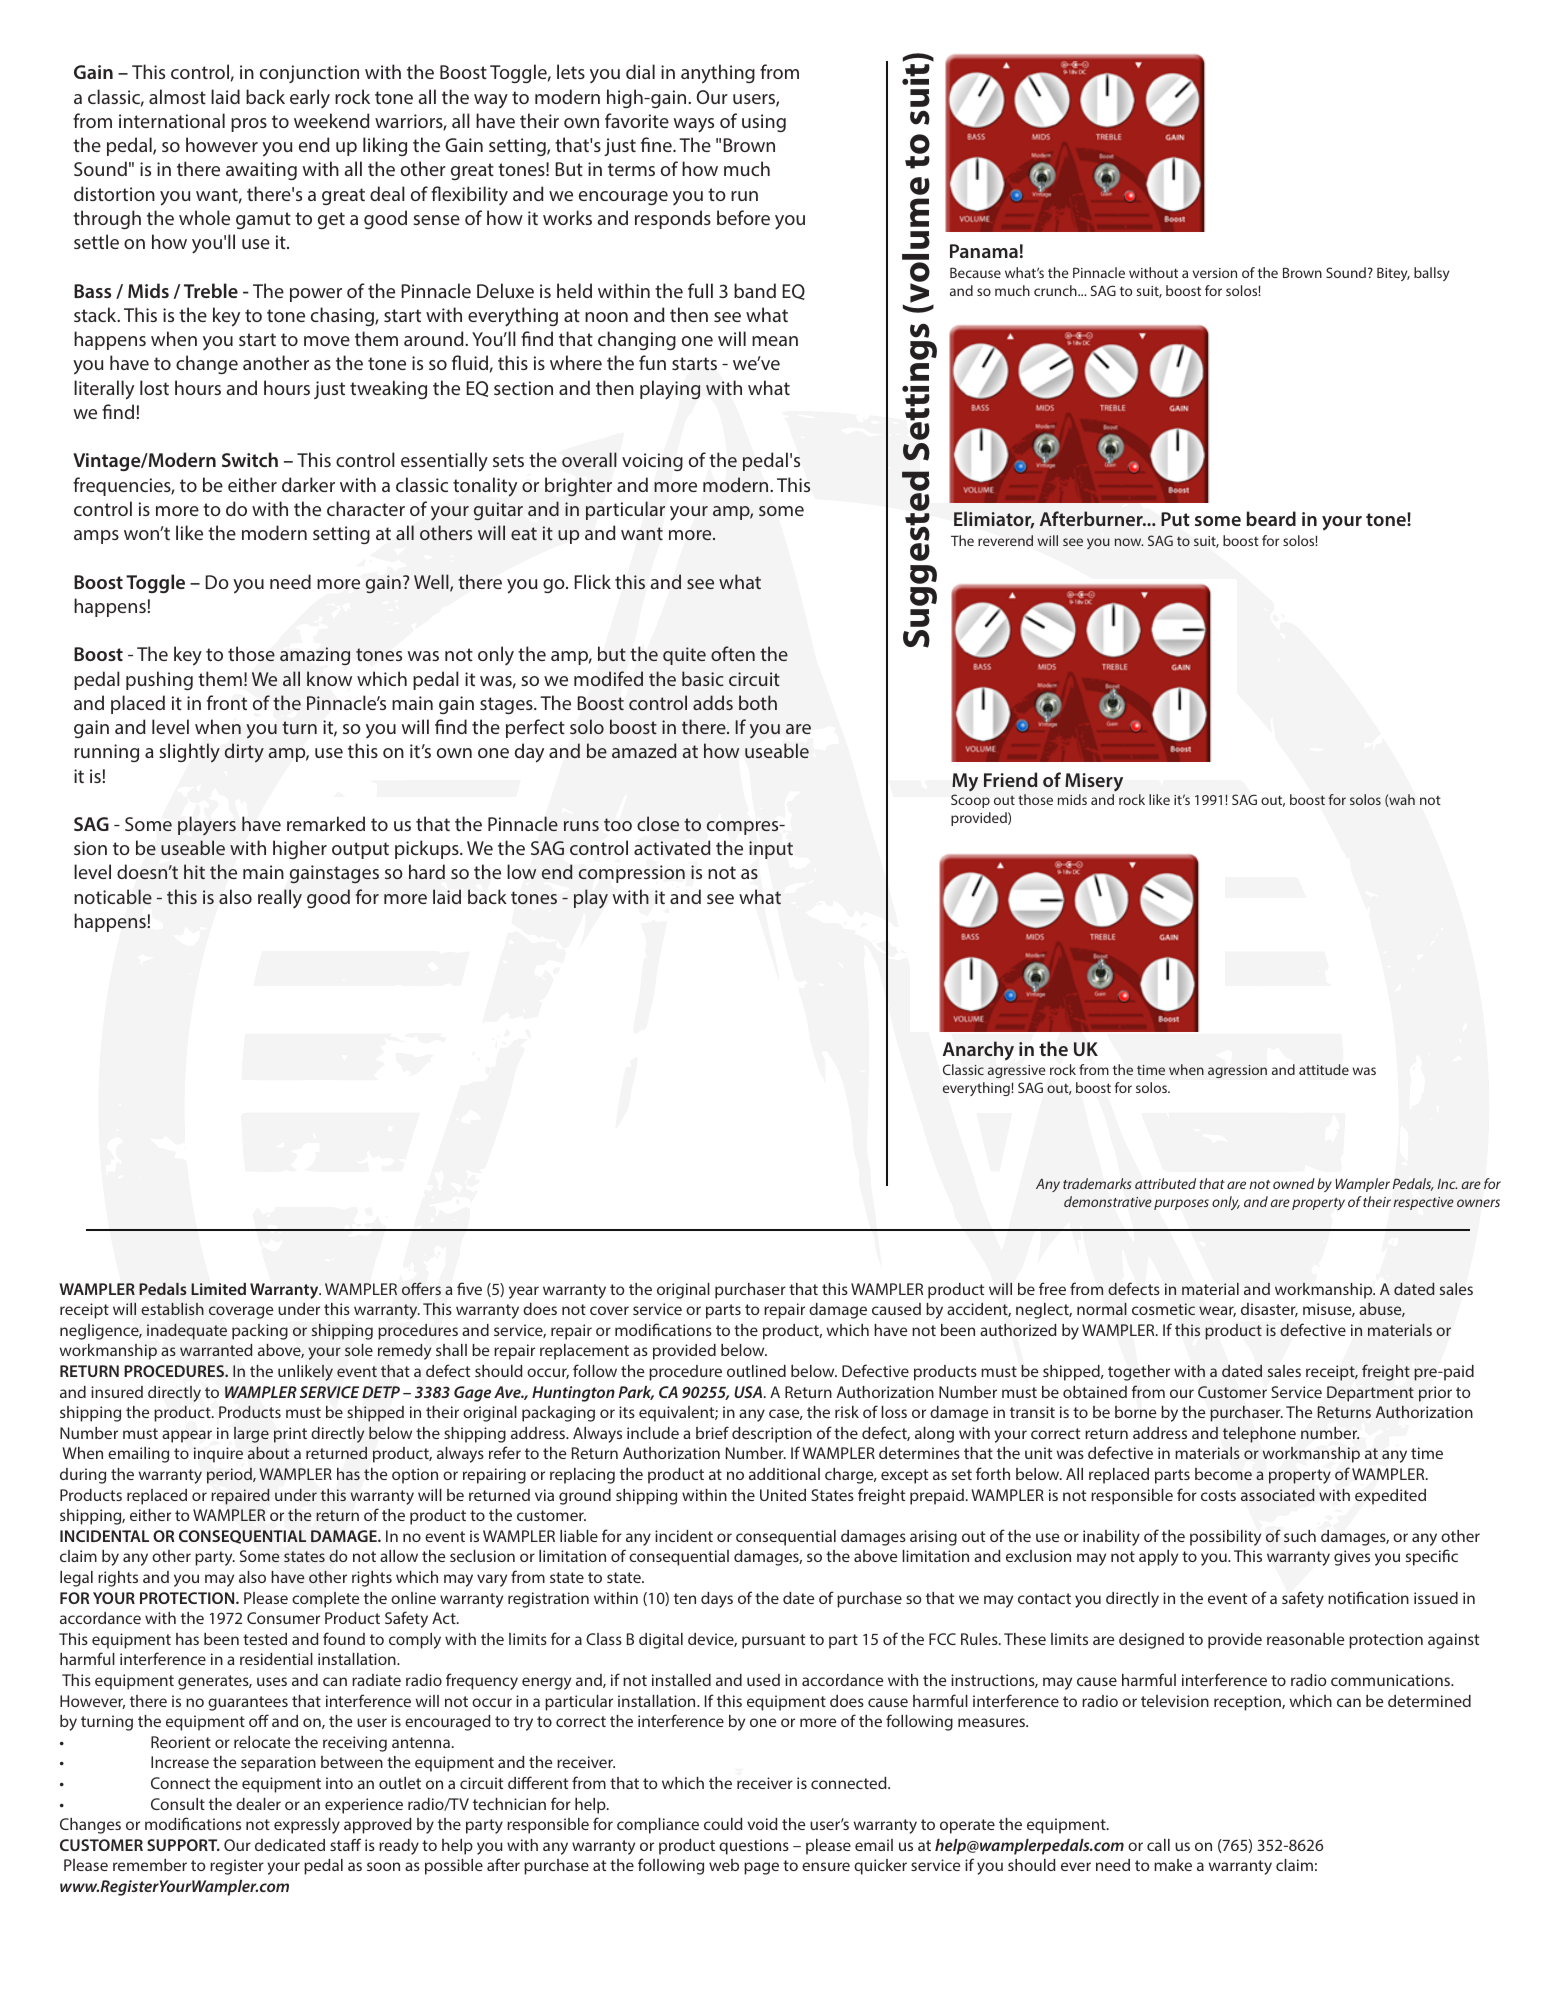 The image size is (1546, 2000). Describe the element at coordinates (307, 1826) in the image. I see `expressly` at that location.
